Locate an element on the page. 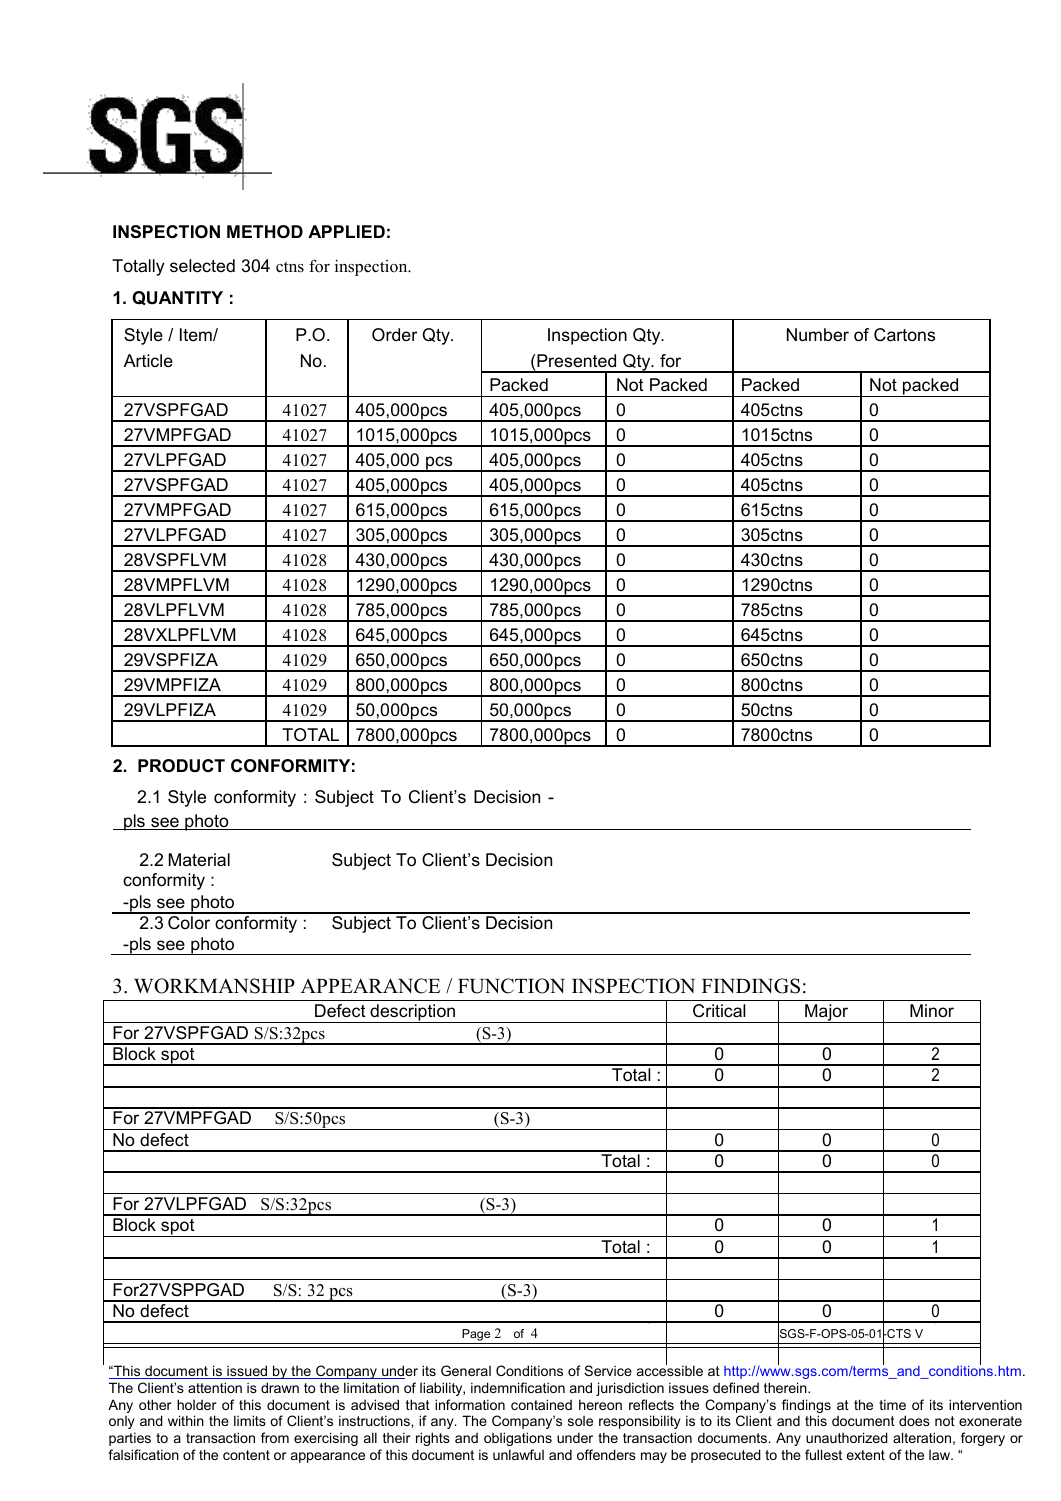 This image has height=1501, width=1061. WORKMANSHIP is located at coordinates (214, 986).
